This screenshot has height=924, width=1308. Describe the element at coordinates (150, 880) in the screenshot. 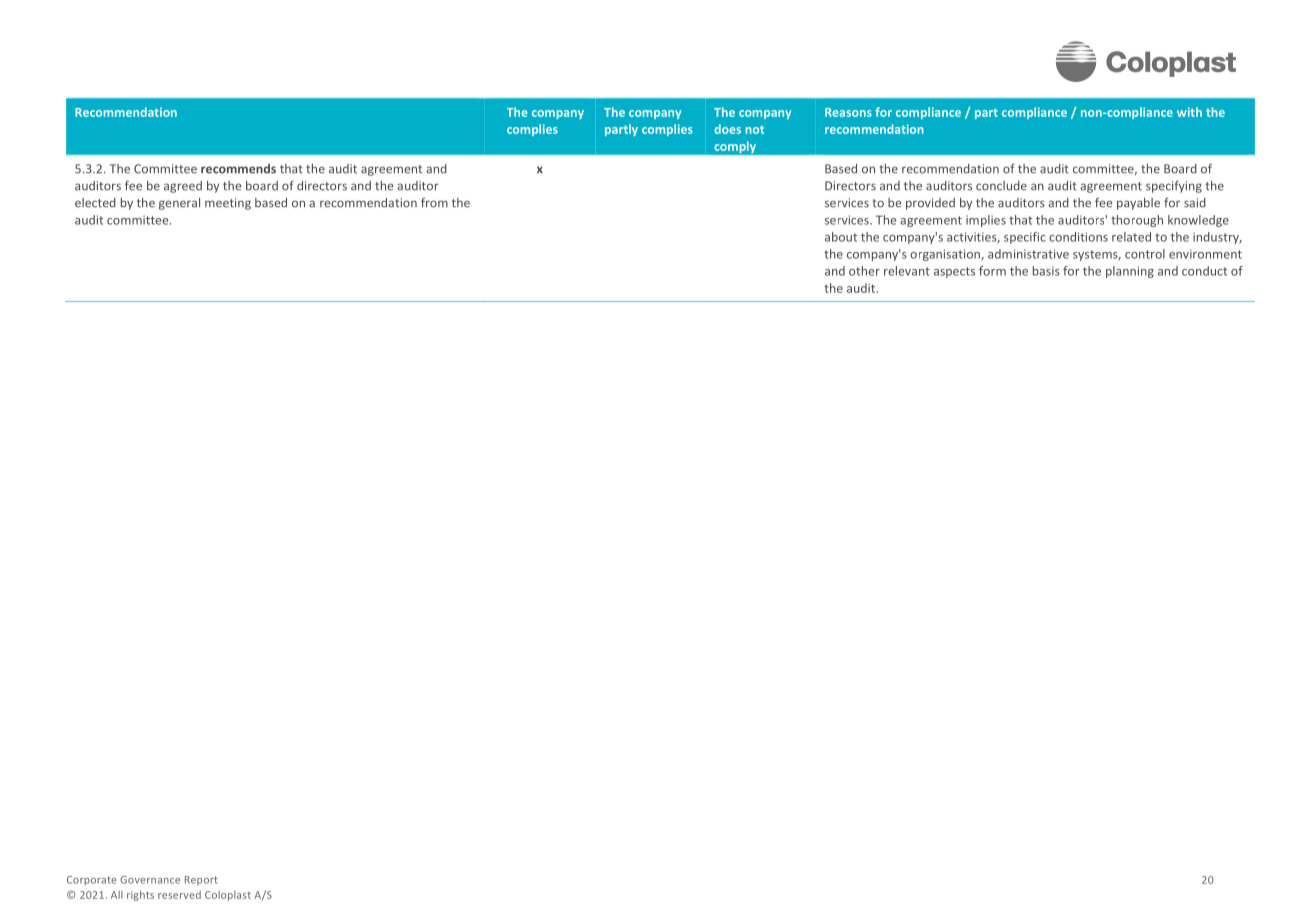

I see `Governance` at that location.
